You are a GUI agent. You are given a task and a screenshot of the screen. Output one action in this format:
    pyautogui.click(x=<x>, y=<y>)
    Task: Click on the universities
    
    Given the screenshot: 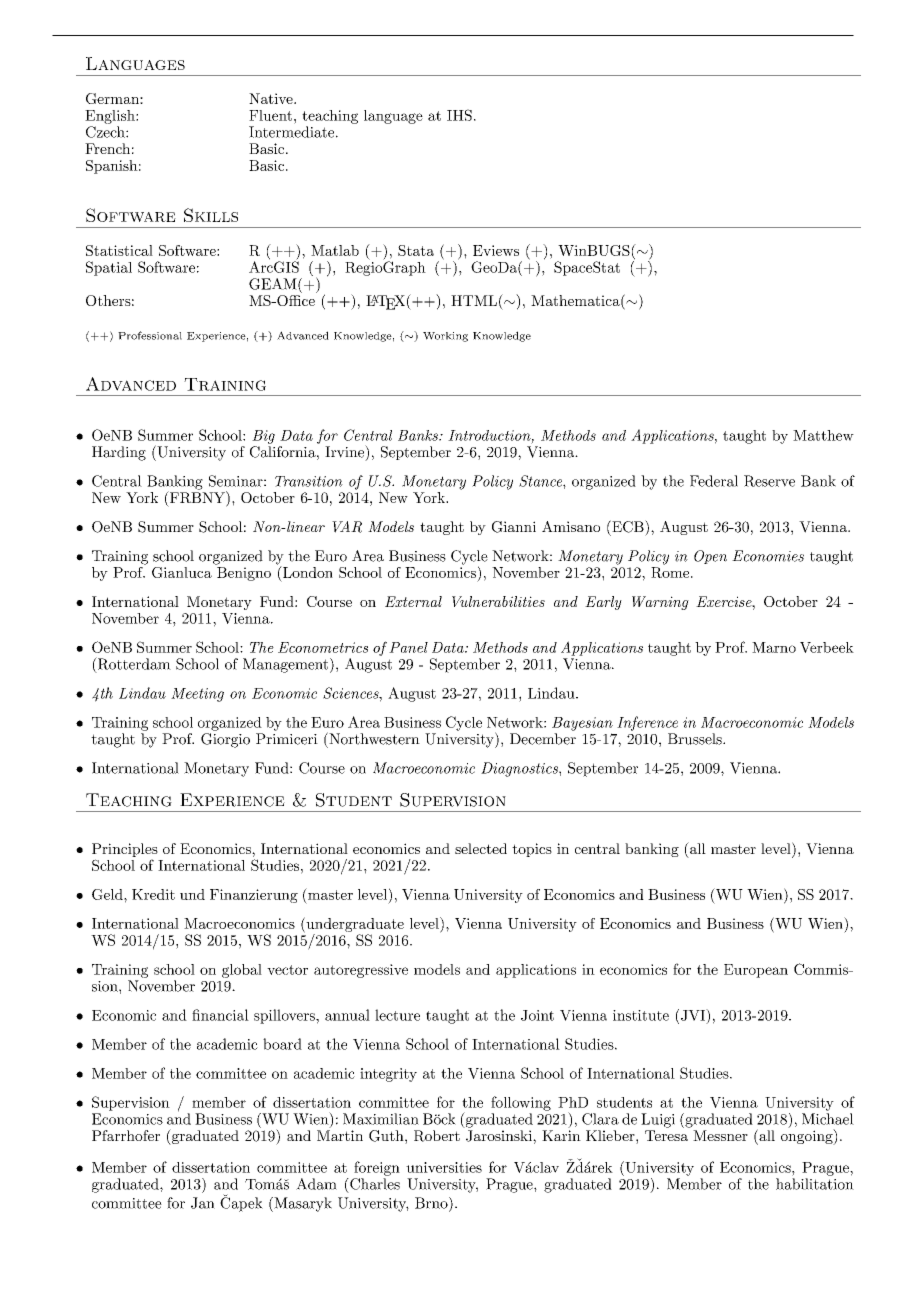 What is the action you would take?
    pyautogui.click(x=444, y=1167)
